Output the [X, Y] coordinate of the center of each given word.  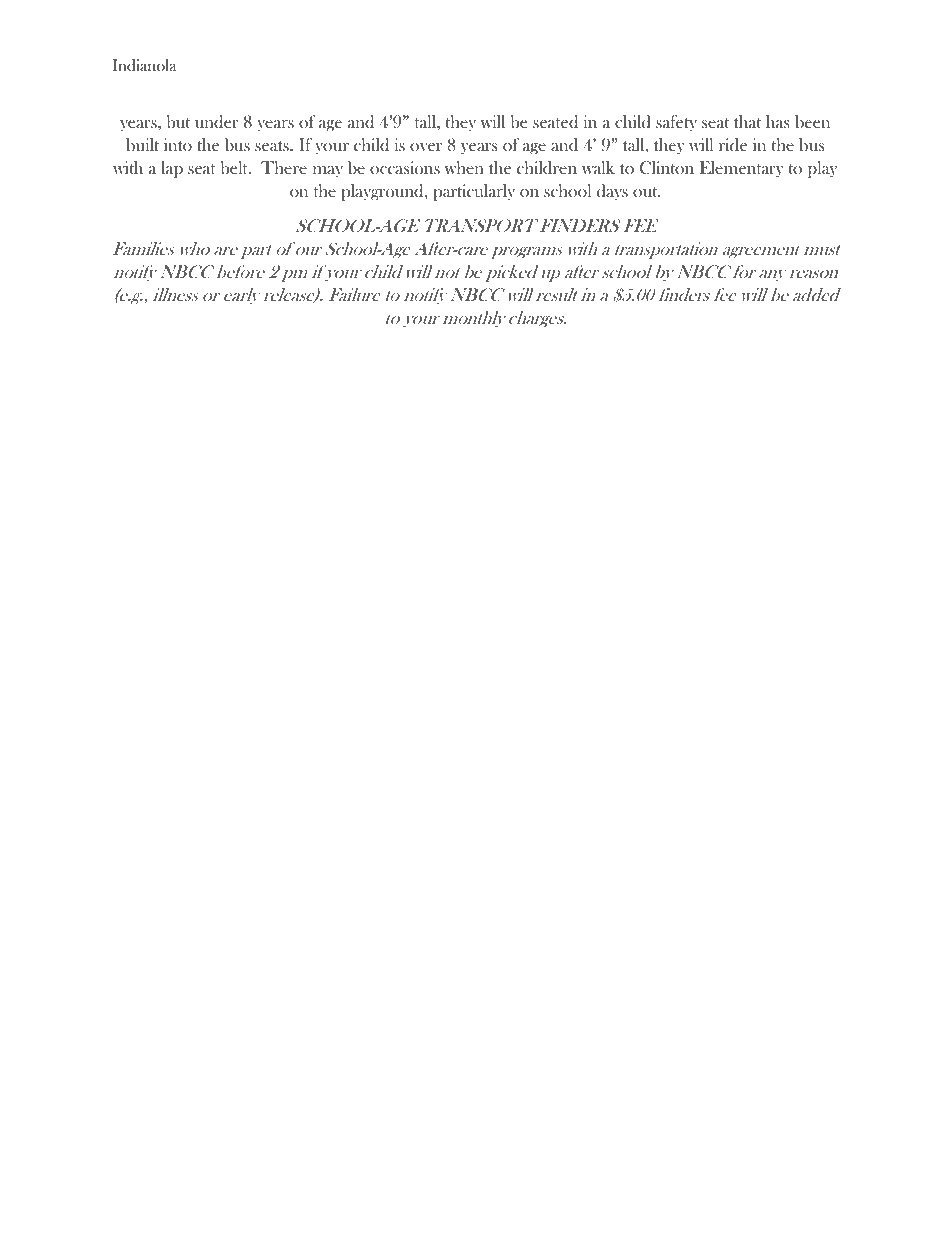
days [612, 192]
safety [676, 123]
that [747, 121]
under [217, 122]
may [328, 172]
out [646, 192]
